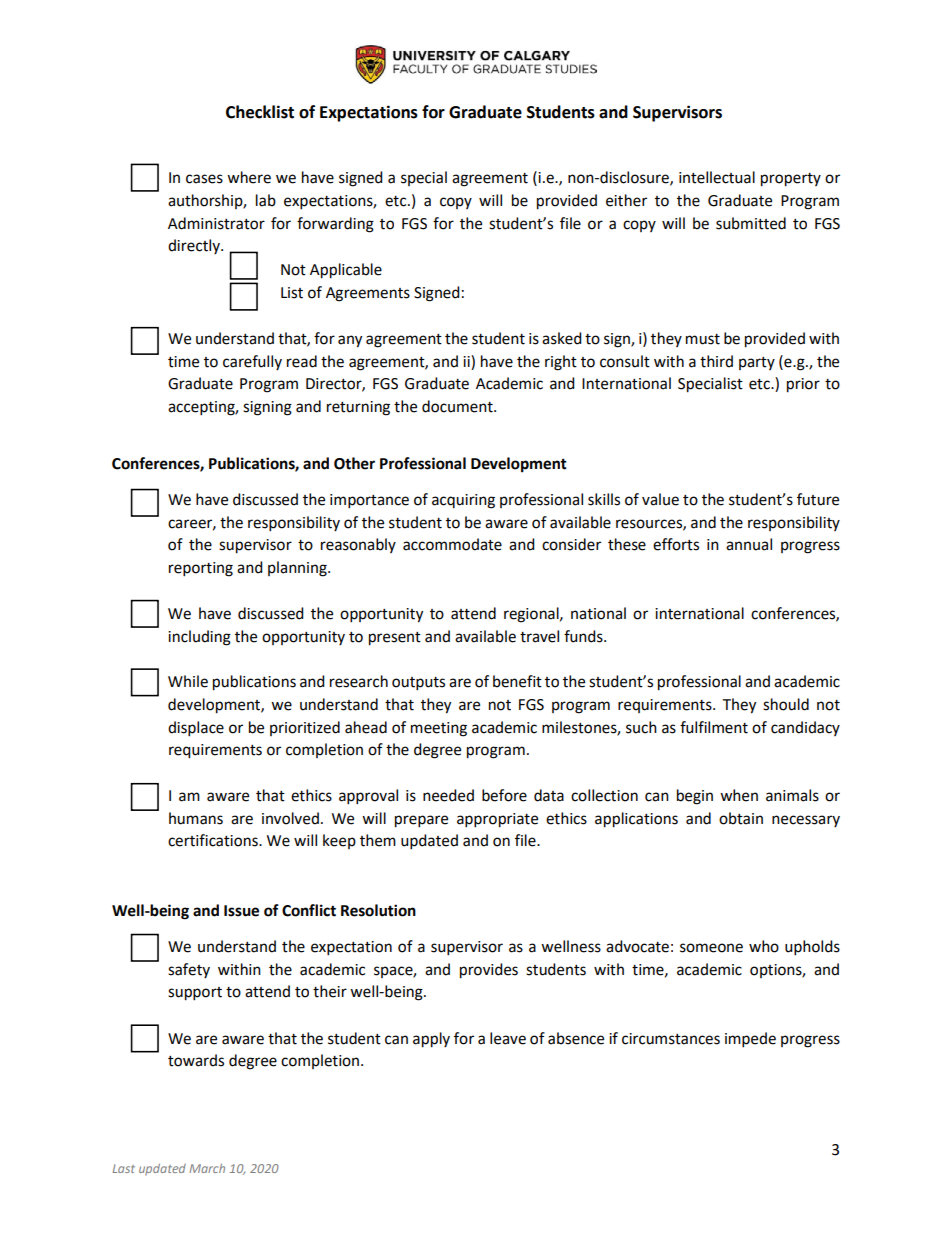  What do you see at coordinates (207, 1168) in the screenshot?
I see `March` at bounding box center [207, 1168].
